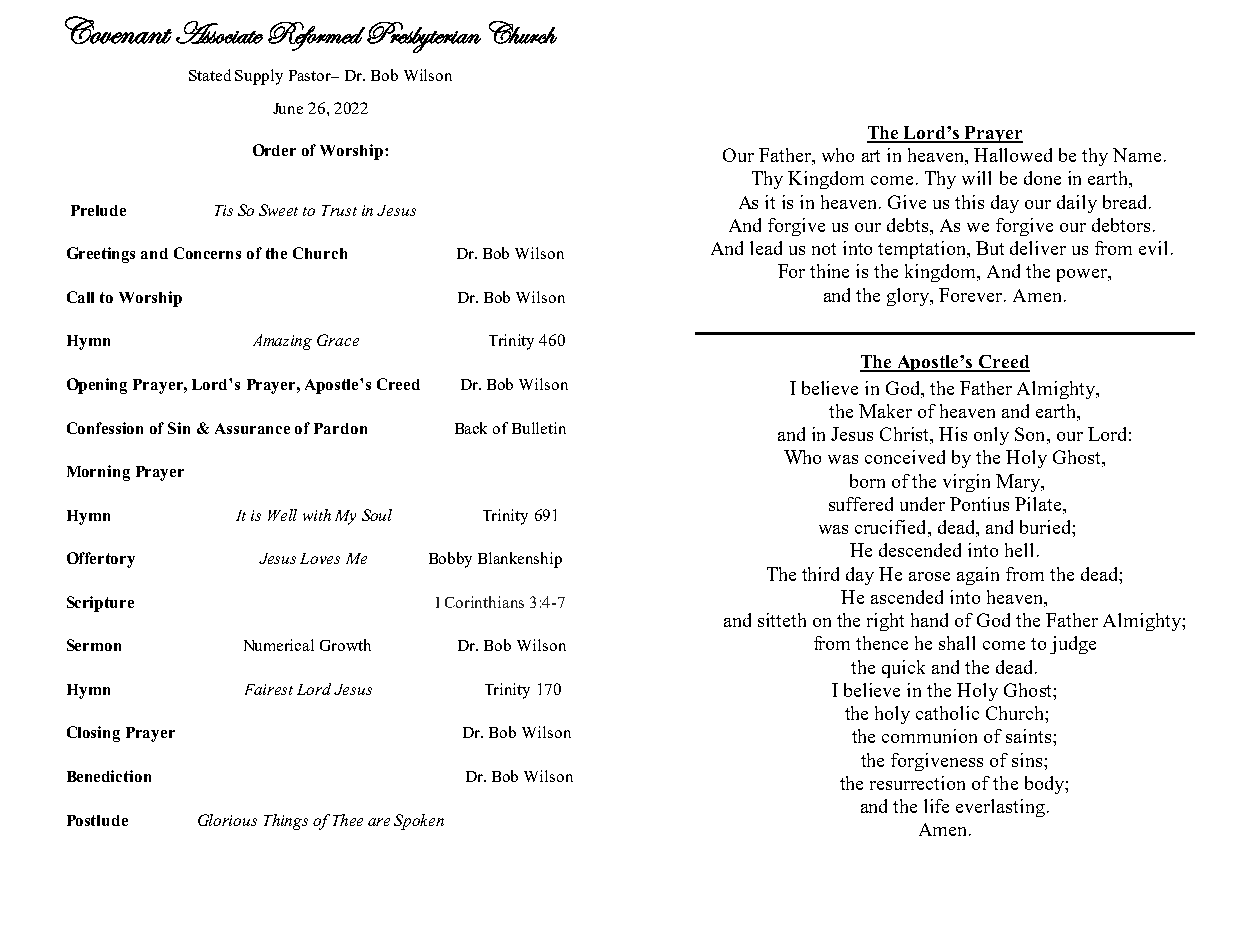  What do you see at coordinates (282, 342) in the image?
I see `Amazing` at bounding box center [282, 342].
